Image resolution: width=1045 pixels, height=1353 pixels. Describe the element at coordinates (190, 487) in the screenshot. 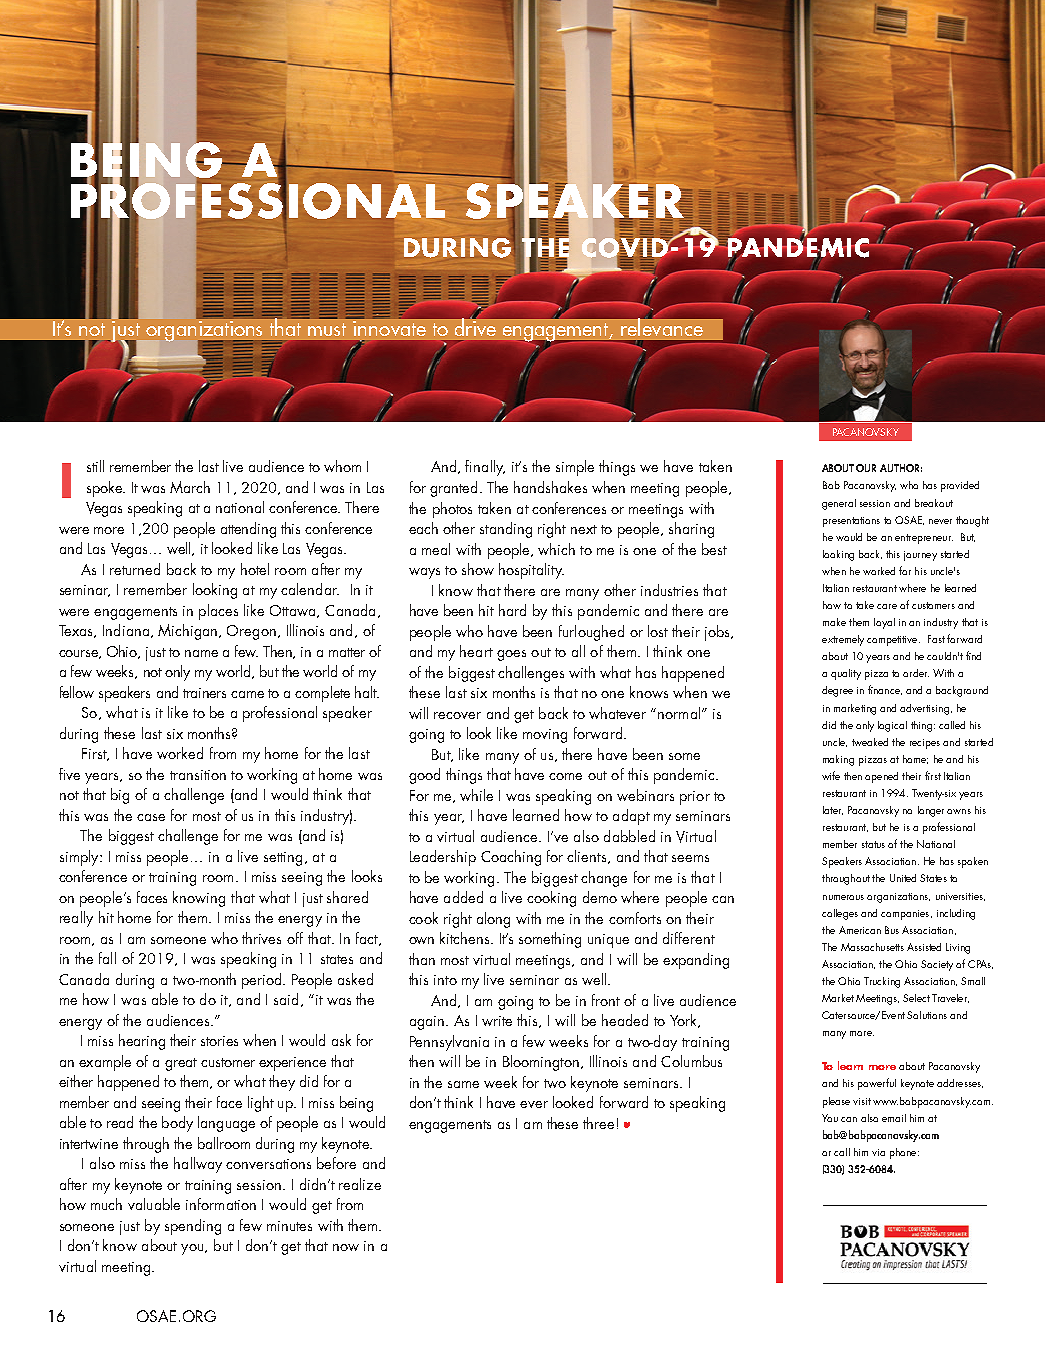

I see `March` at that location.
